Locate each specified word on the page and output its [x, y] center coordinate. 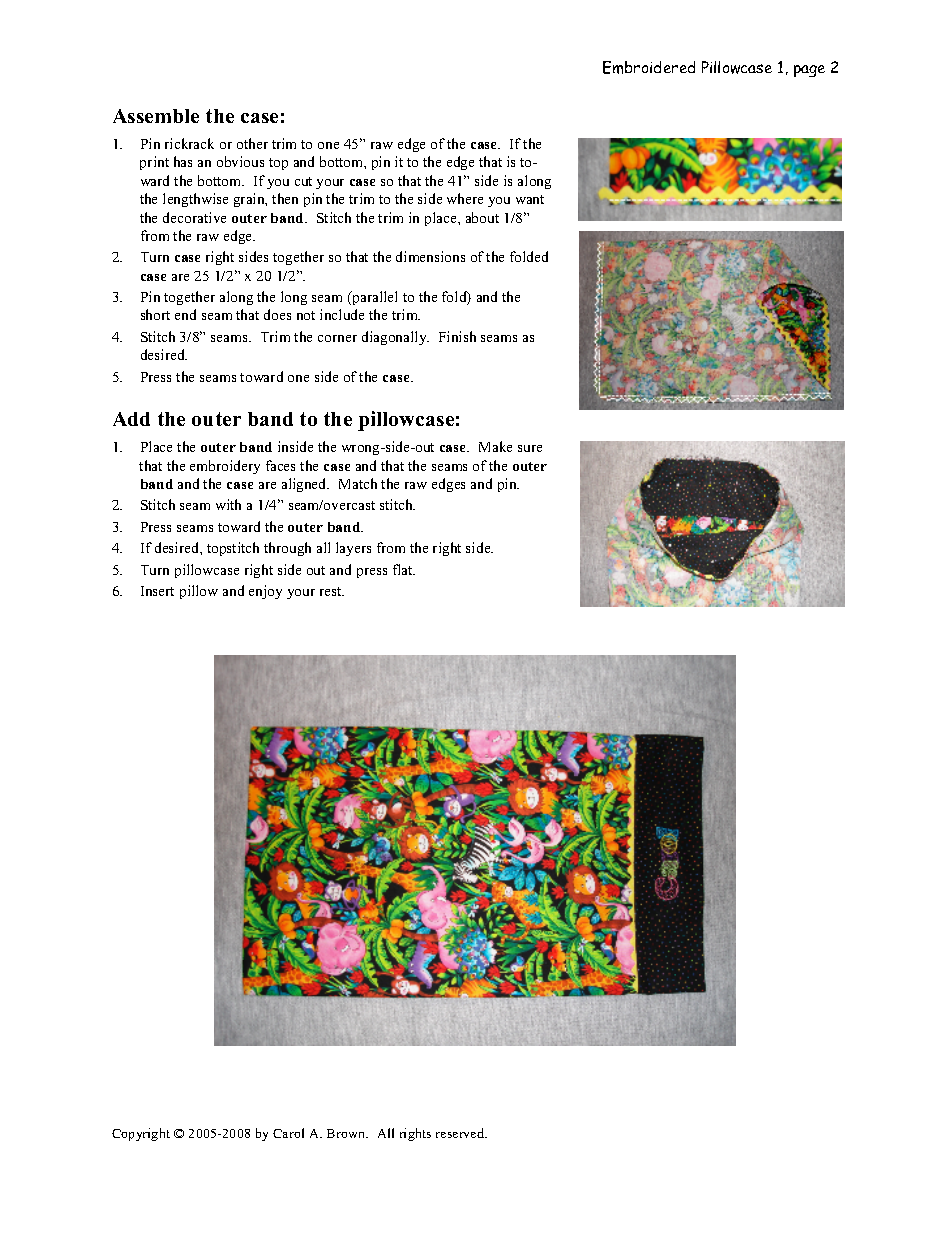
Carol [288, 1133]
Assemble [156, 116]
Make [495, 446]
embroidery [225, 467]
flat [404, 569]
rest [332, 591]
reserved [461, 1133]
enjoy [265, 592]
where [465, 198]
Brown [347, 1133]
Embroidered [649, 67]
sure [530, 448]
